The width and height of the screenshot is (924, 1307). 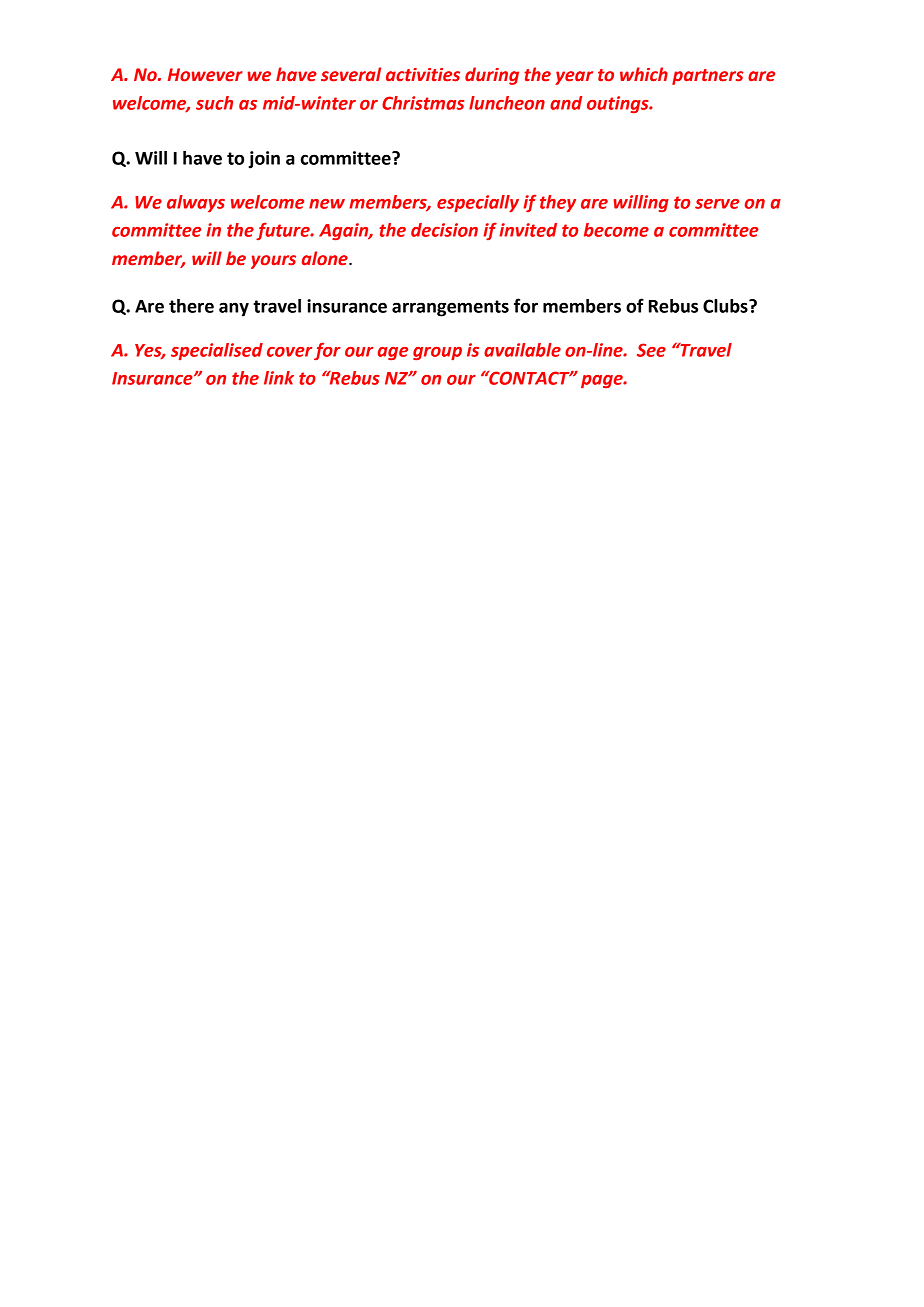 I want to click on See, so click(x=651, y=350).
